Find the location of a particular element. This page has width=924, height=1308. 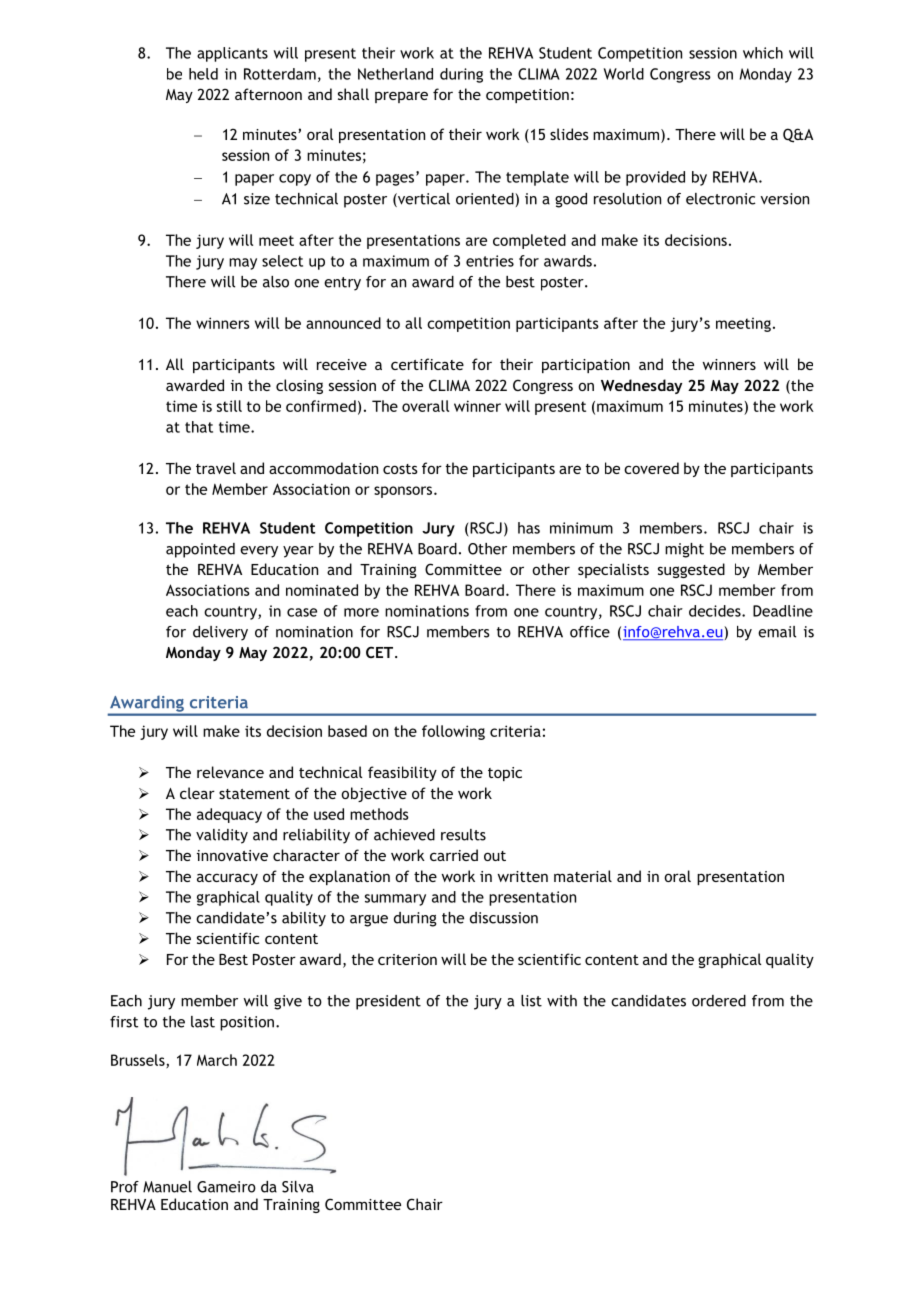

relevance is located at coordinates (230, 772).
